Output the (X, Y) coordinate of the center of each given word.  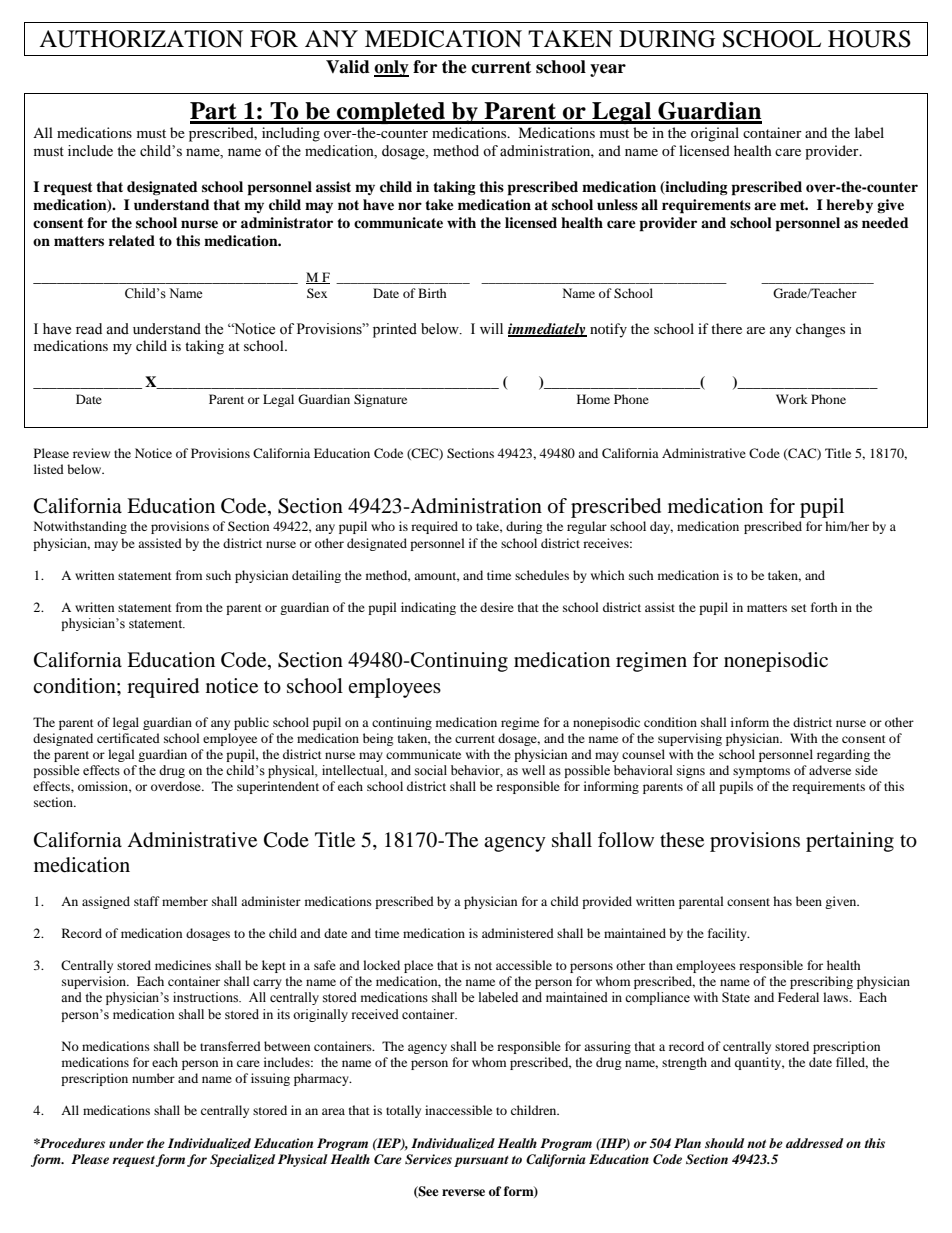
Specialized (242, 1160)
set (799, 608)
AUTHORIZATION (141, 39)
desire (497, 607)
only (391, 68)
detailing (316, 576)
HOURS (869, 39)
